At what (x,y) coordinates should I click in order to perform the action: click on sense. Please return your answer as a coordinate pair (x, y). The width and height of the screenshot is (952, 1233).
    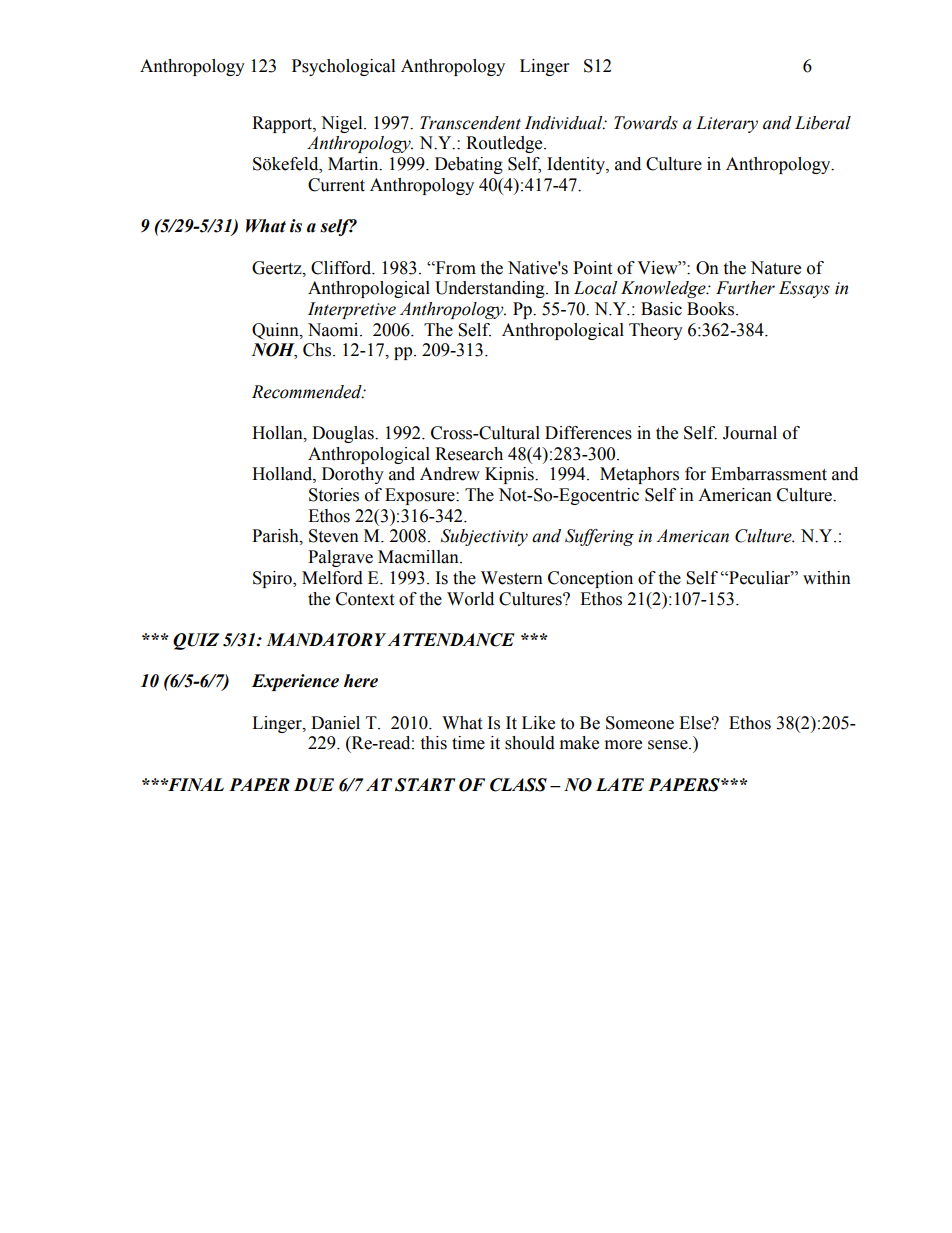
    Looking at the image, I should click on (669, 745).
